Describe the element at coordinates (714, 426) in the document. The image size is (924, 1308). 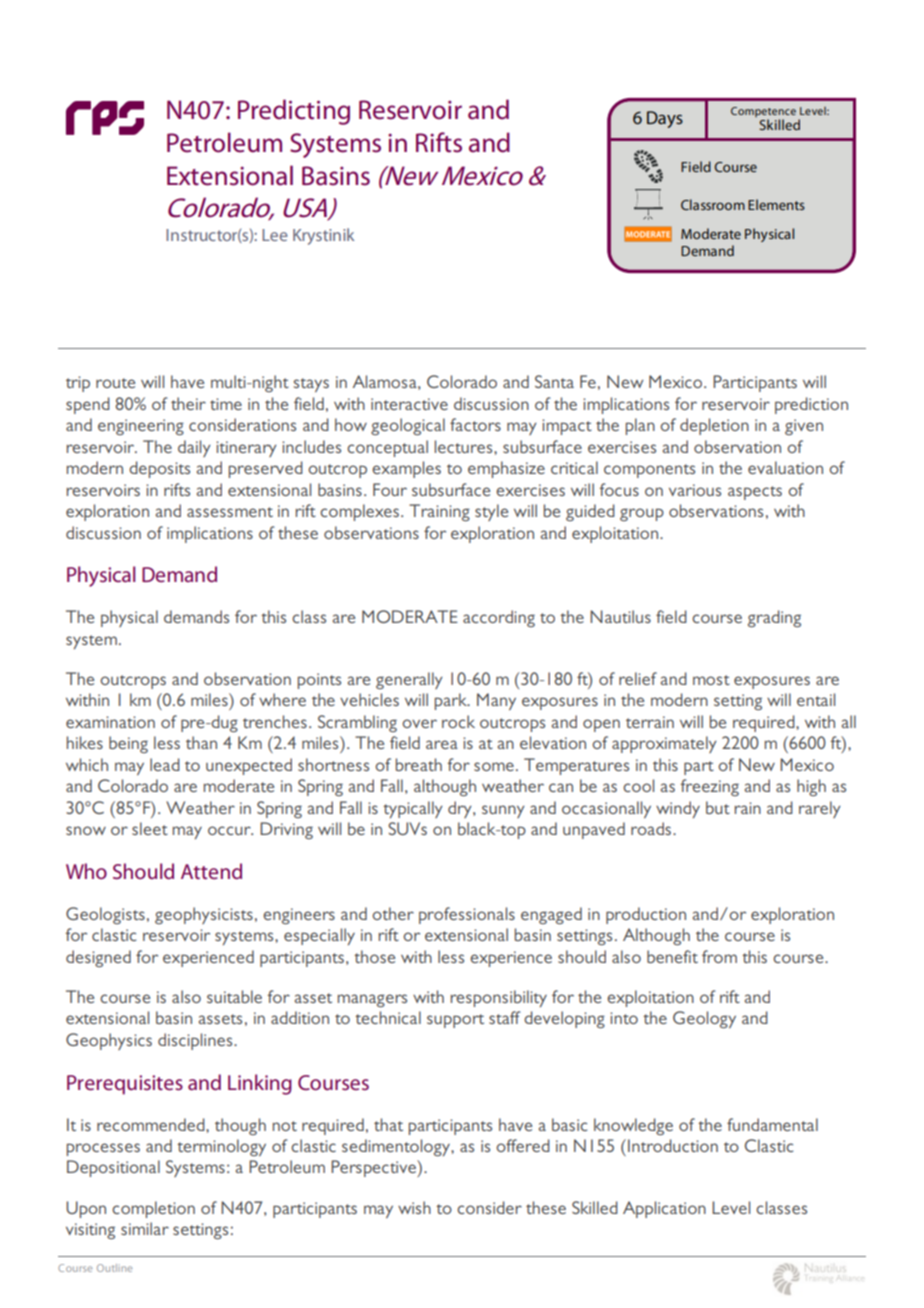
I see `depletion` at that location.
